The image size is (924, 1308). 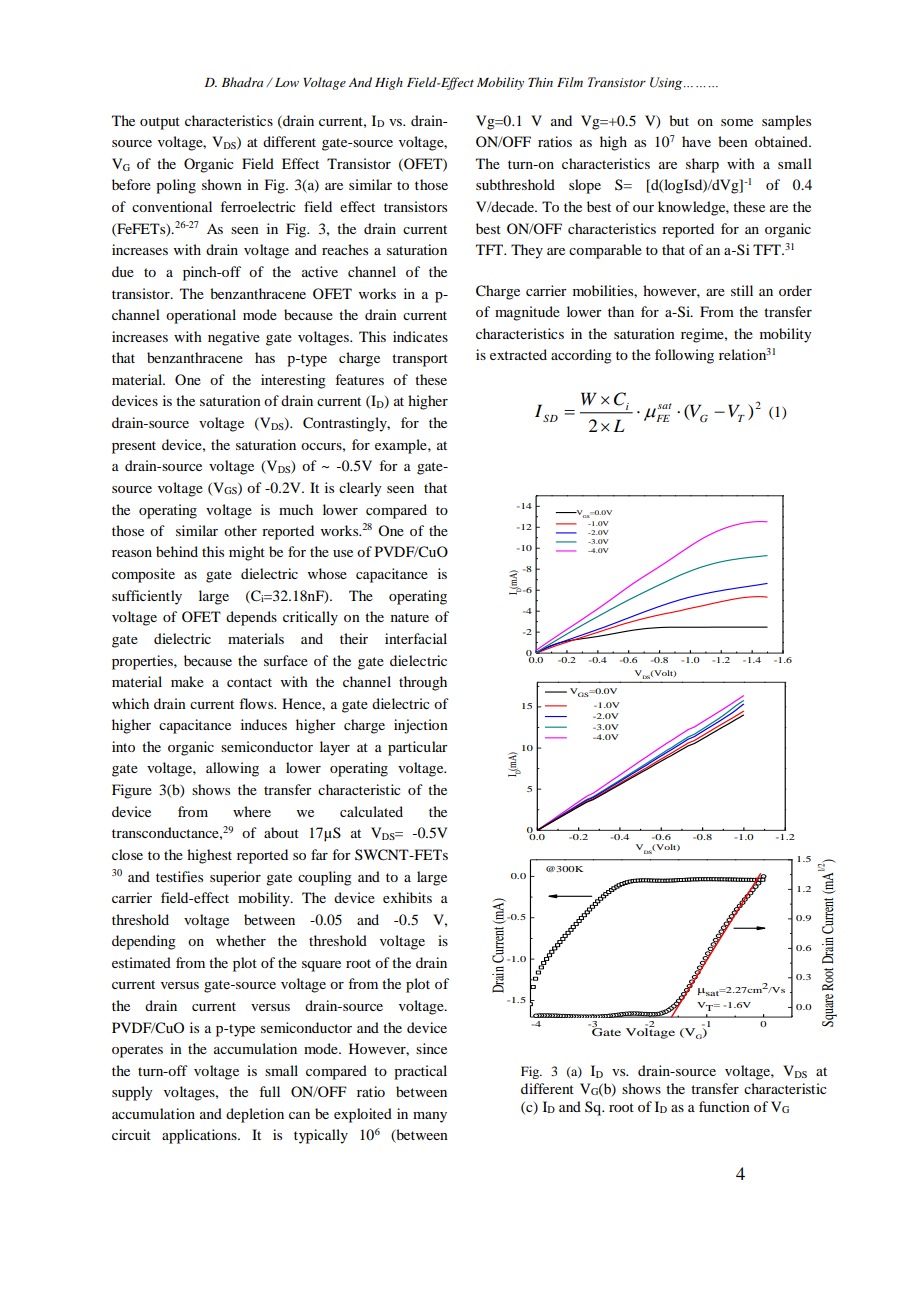 I want to click on some, so click(x=737, y=122).
